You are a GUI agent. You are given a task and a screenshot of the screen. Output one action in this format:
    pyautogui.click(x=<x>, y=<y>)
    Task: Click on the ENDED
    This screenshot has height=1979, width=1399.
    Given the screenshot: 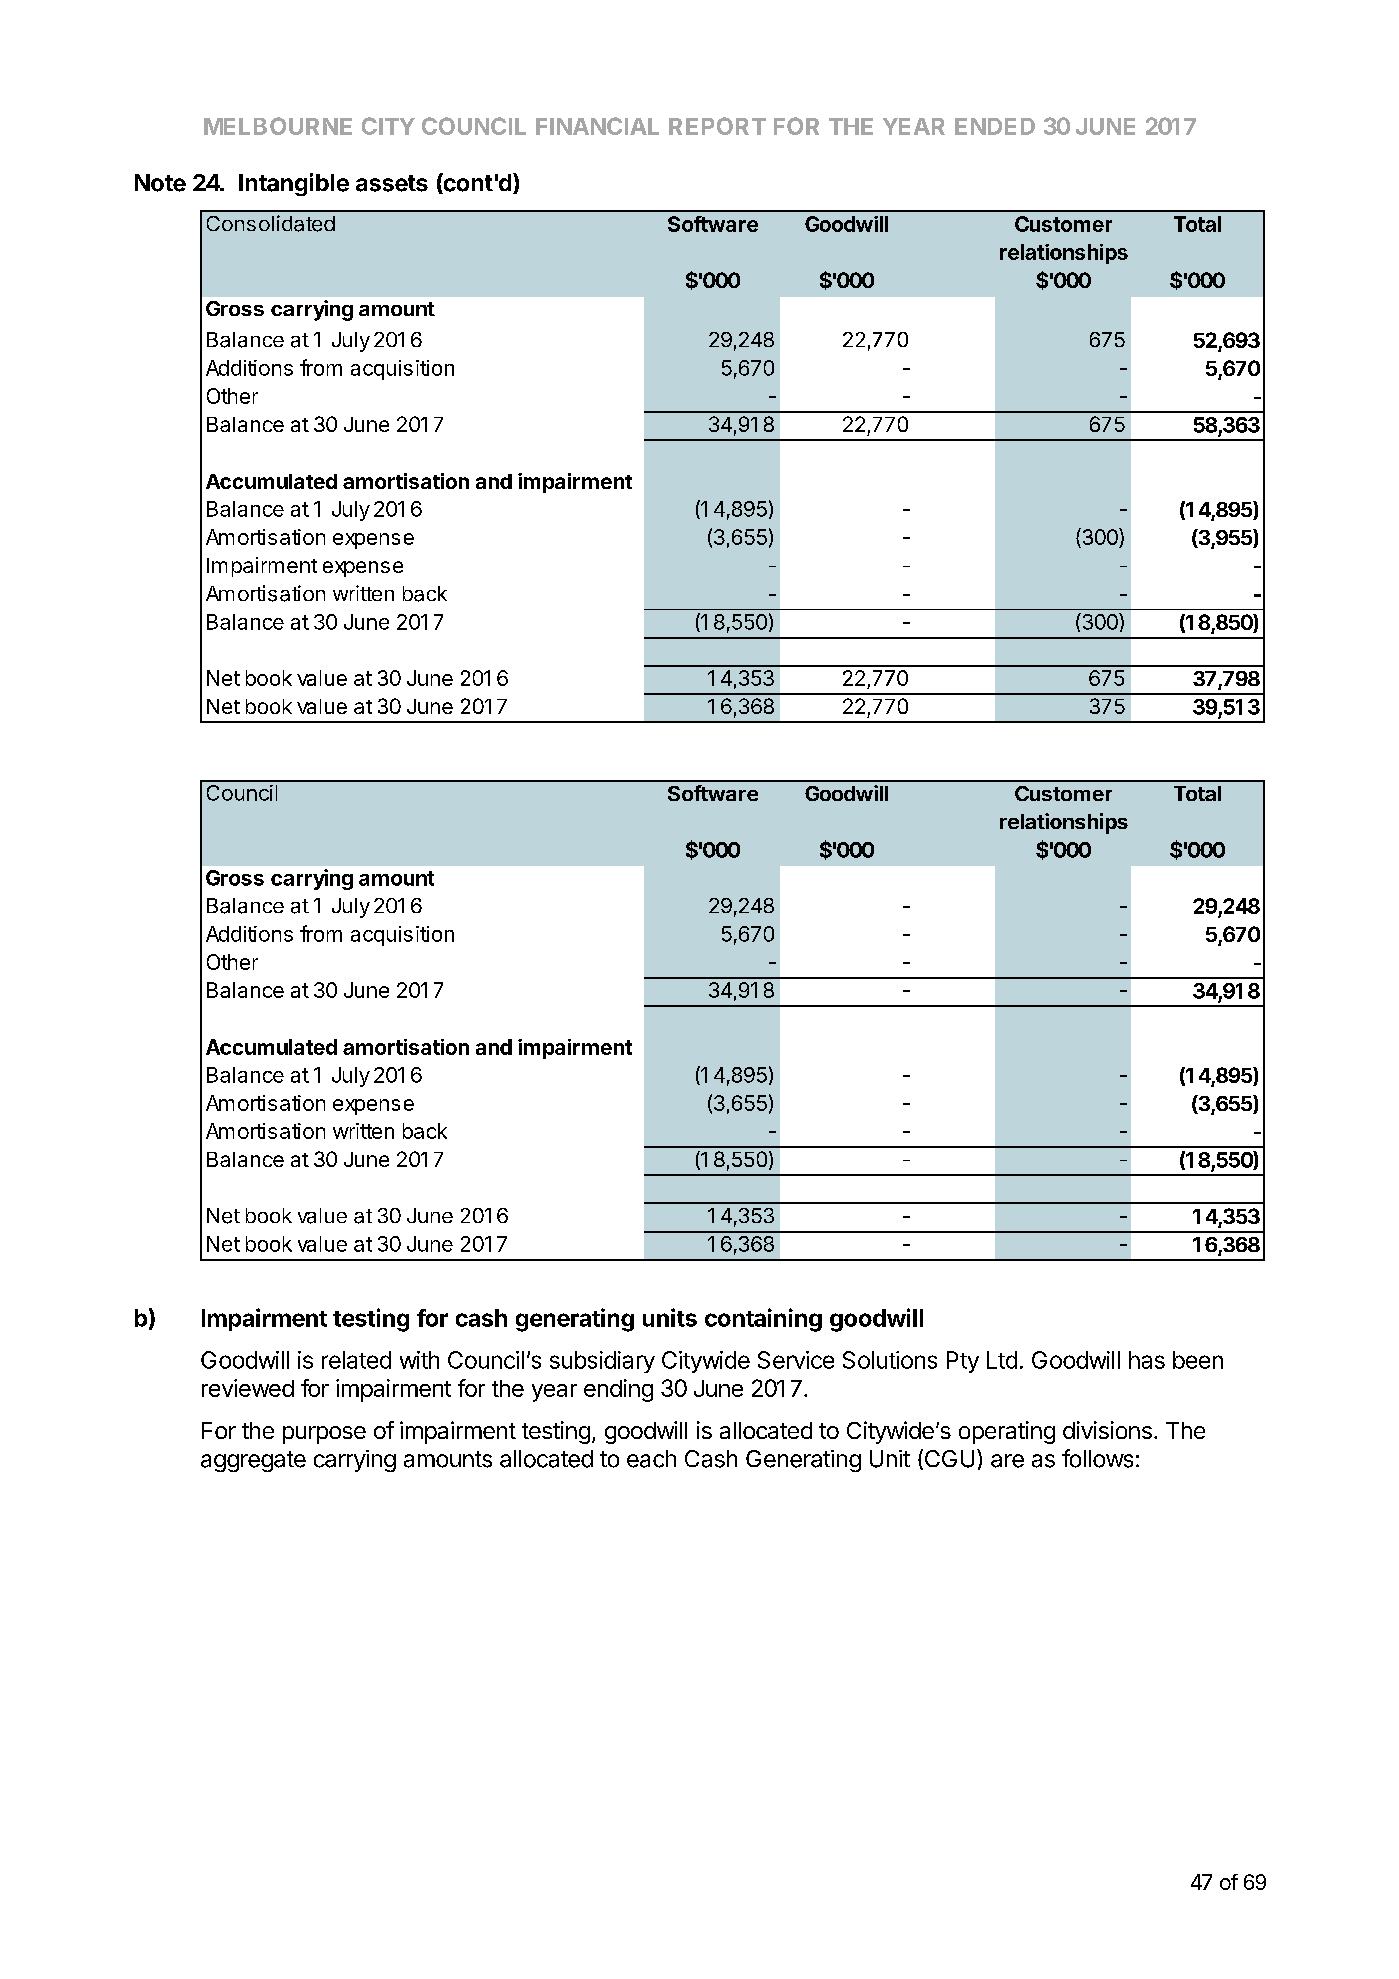 What is the action you would take?
    pyautogui.click(x=995, y=126)
